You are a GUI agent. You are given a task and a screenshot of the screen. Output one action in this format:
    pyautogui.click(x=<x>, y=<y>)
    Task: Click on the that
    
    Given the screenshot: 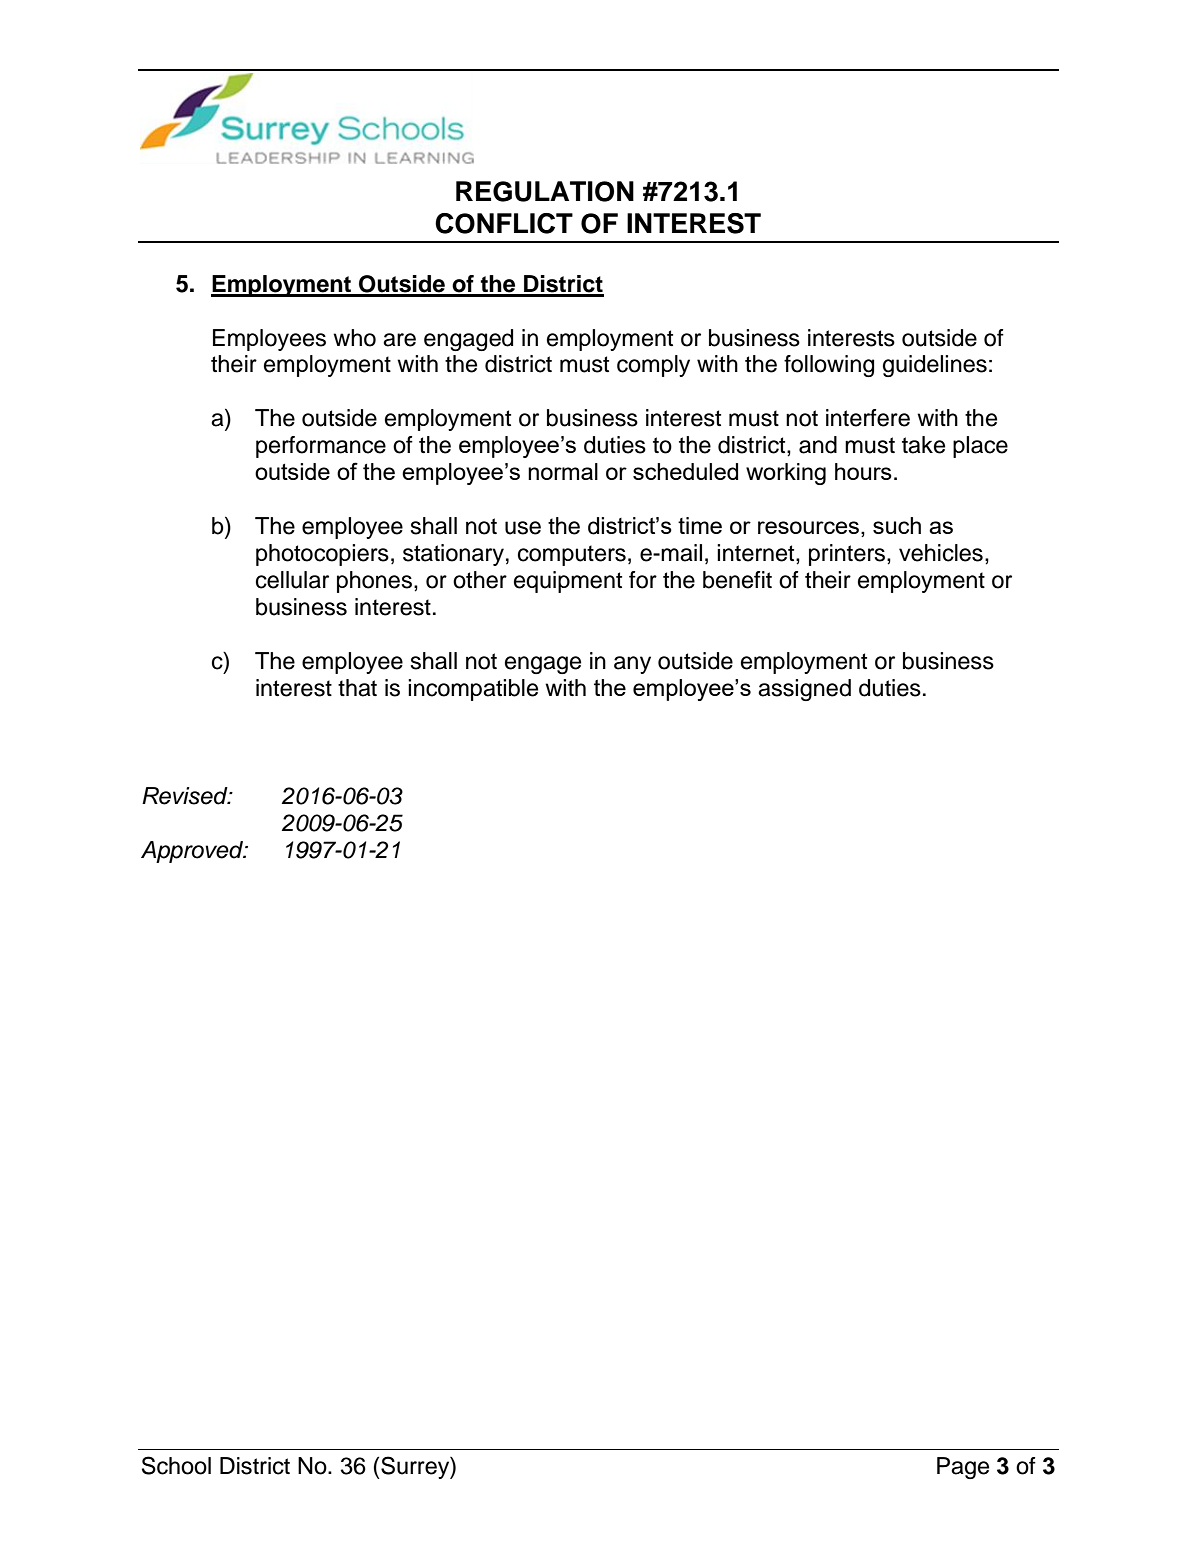 What is the action you would take?
    pyautogui.click(x=357, y=688)
